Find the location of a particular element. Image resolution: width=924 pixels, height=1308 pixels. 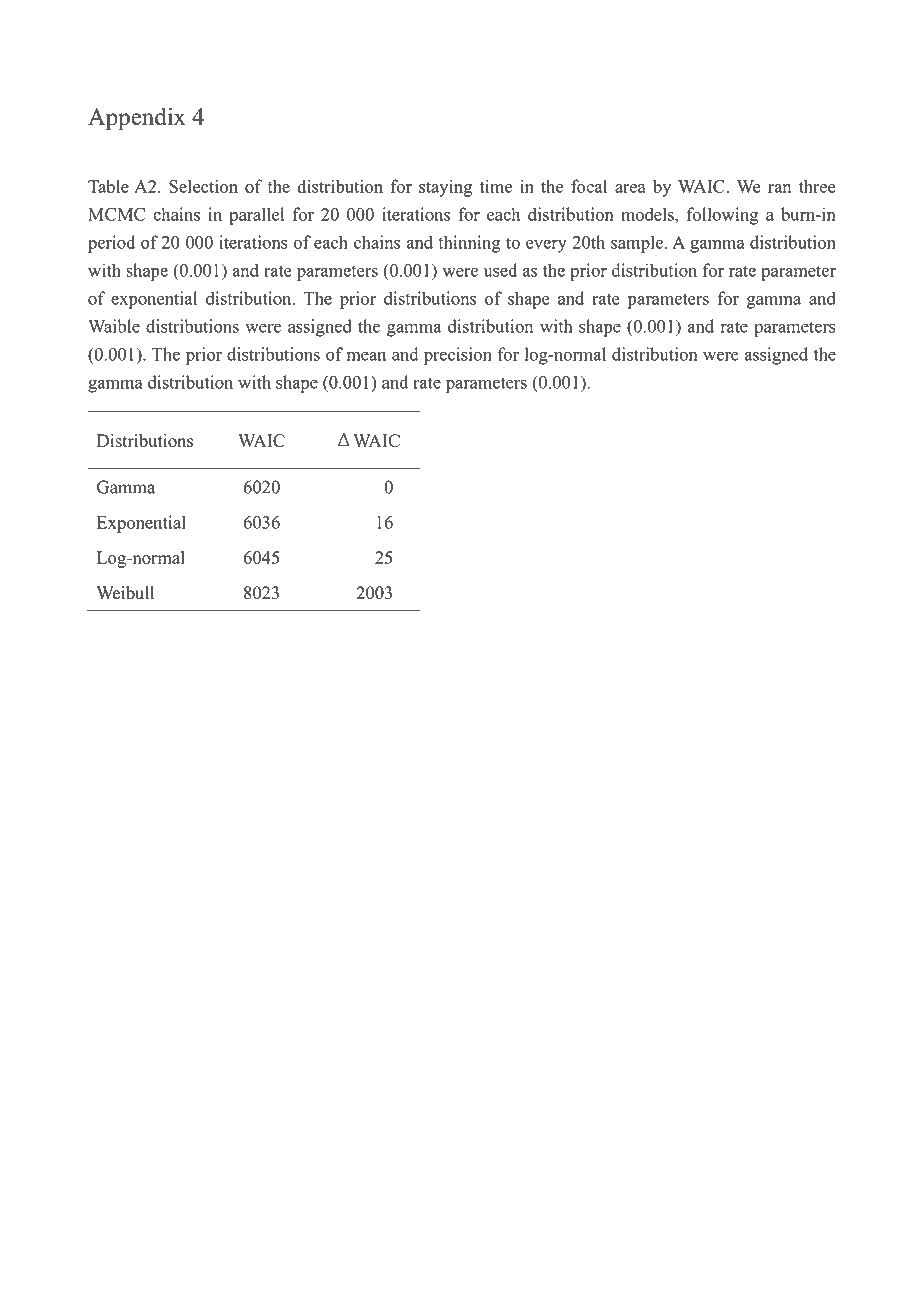

sample is located at coordinates (638, 244).
